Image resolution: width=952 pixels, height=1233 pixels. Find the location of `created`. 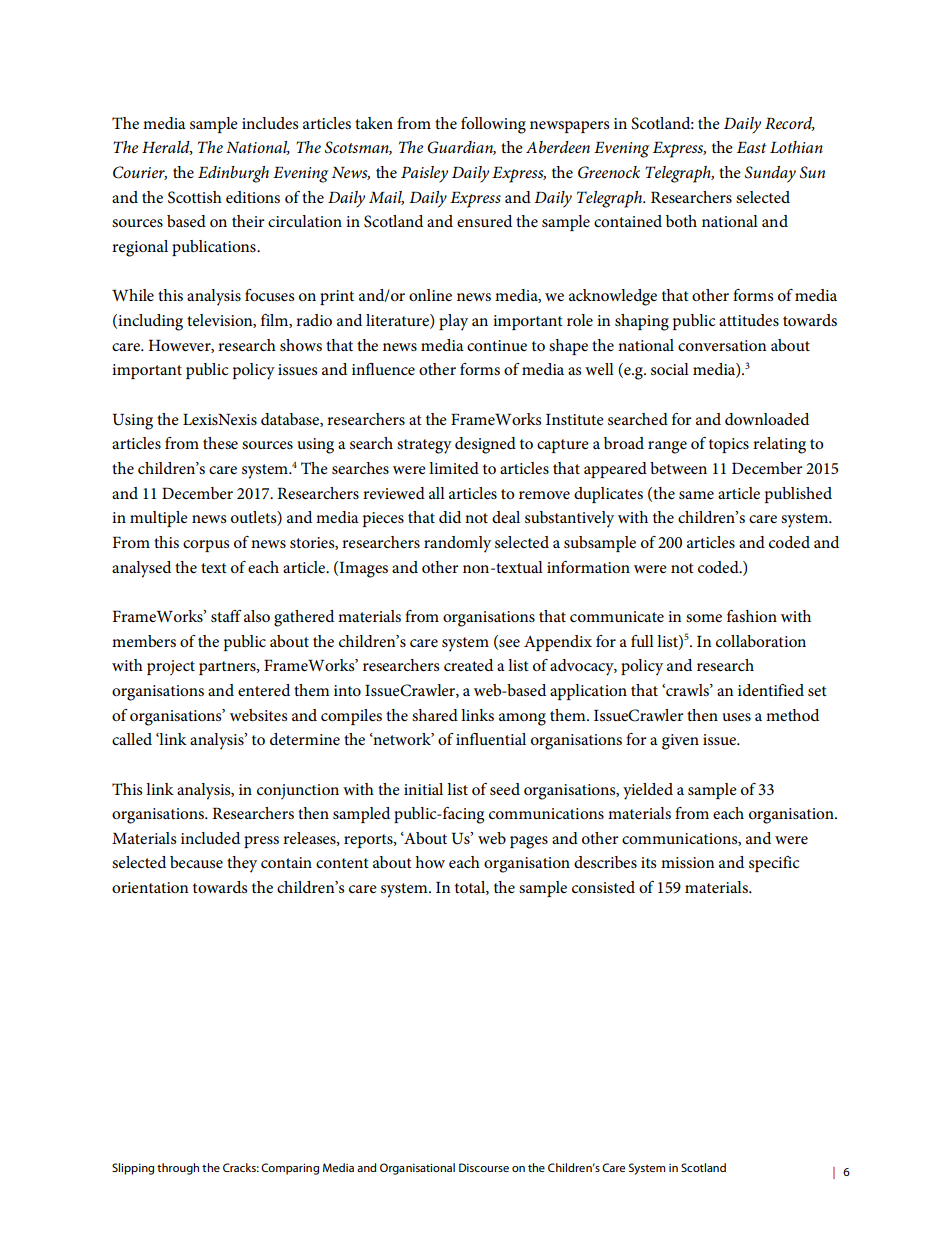

created is located at coordinates (468, 665).
